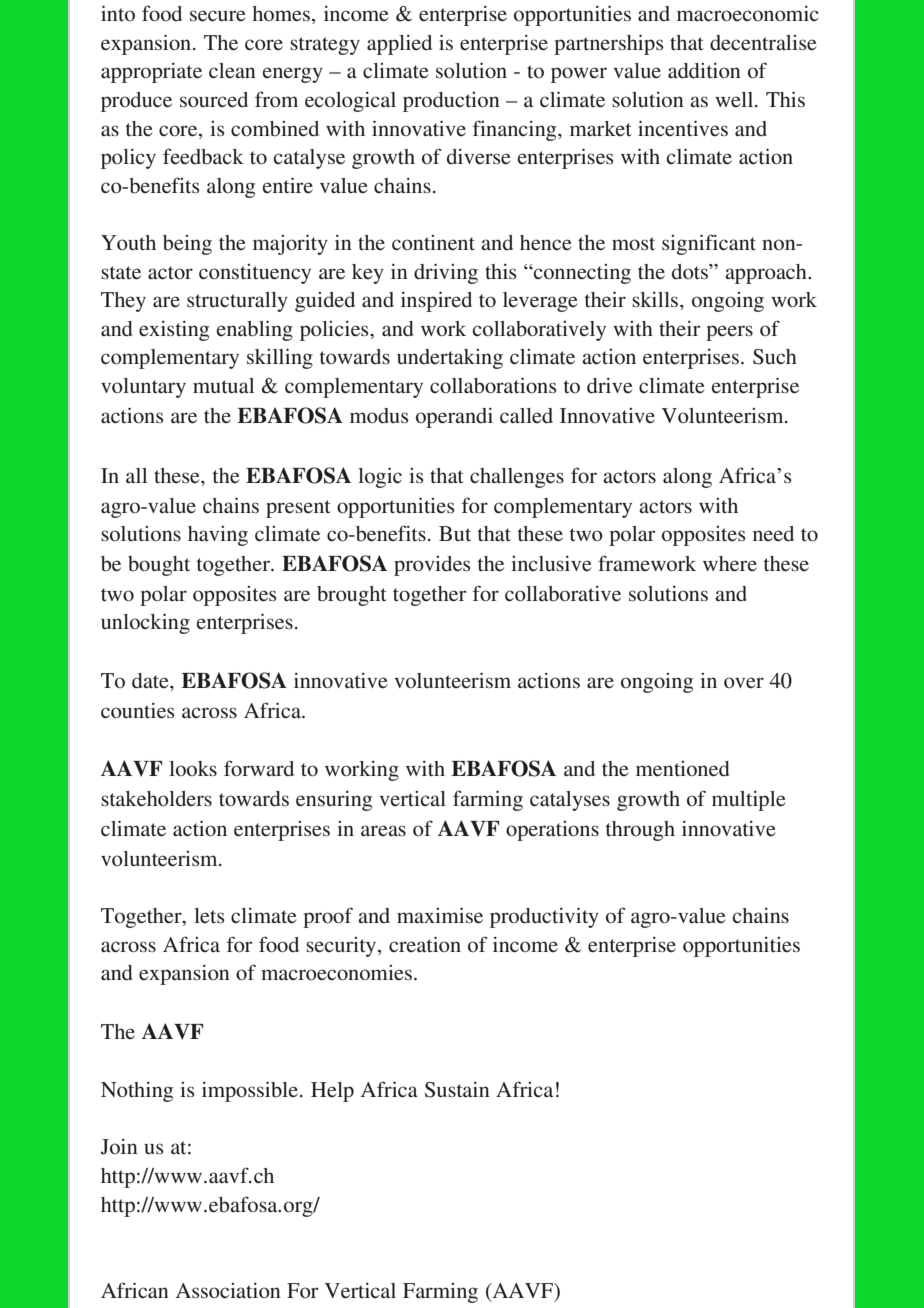  I want to click on drive, so click(610, 386).
